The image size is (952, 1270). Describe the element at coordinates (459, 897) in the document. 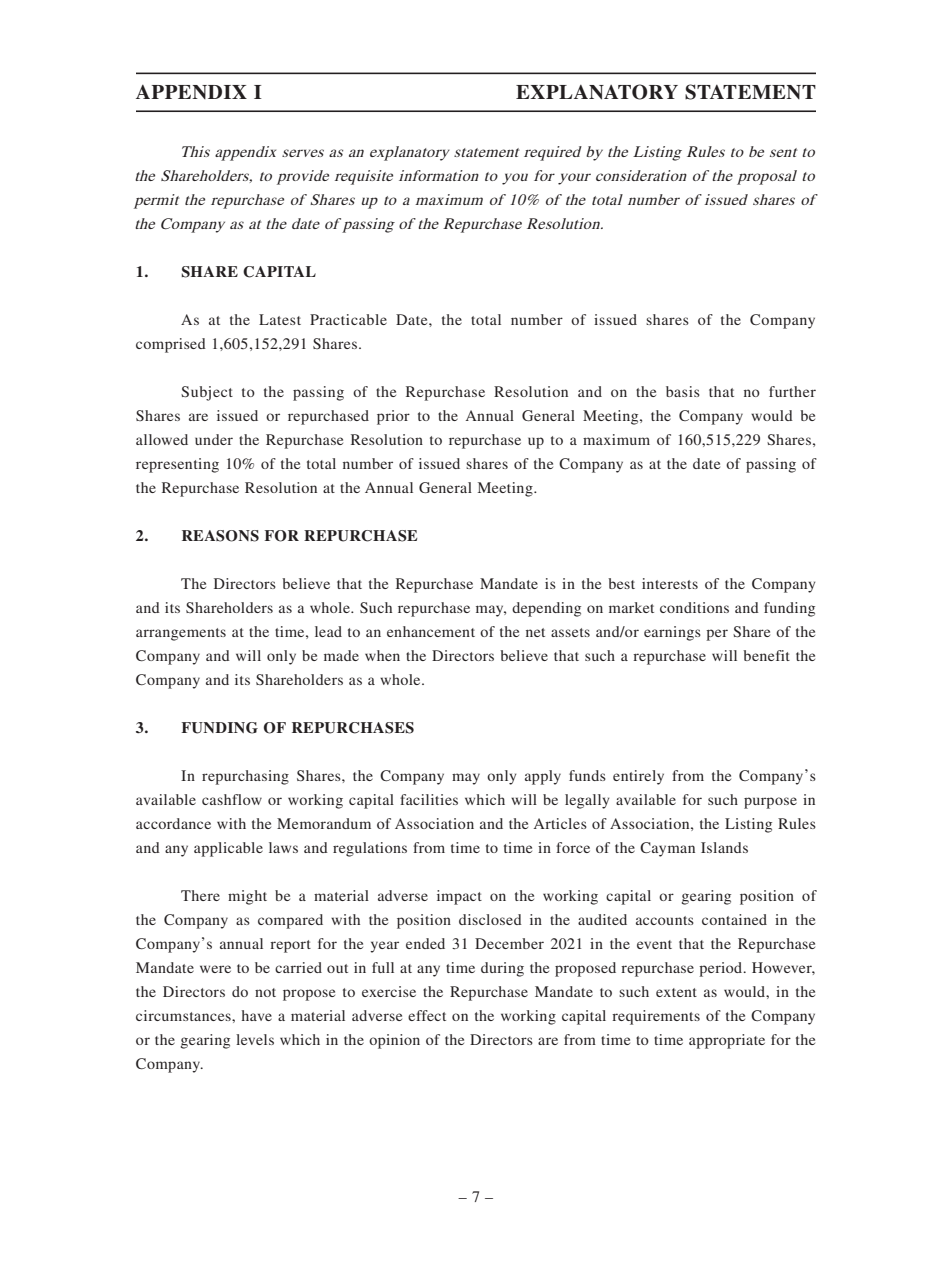

I see `impact` at that location.
